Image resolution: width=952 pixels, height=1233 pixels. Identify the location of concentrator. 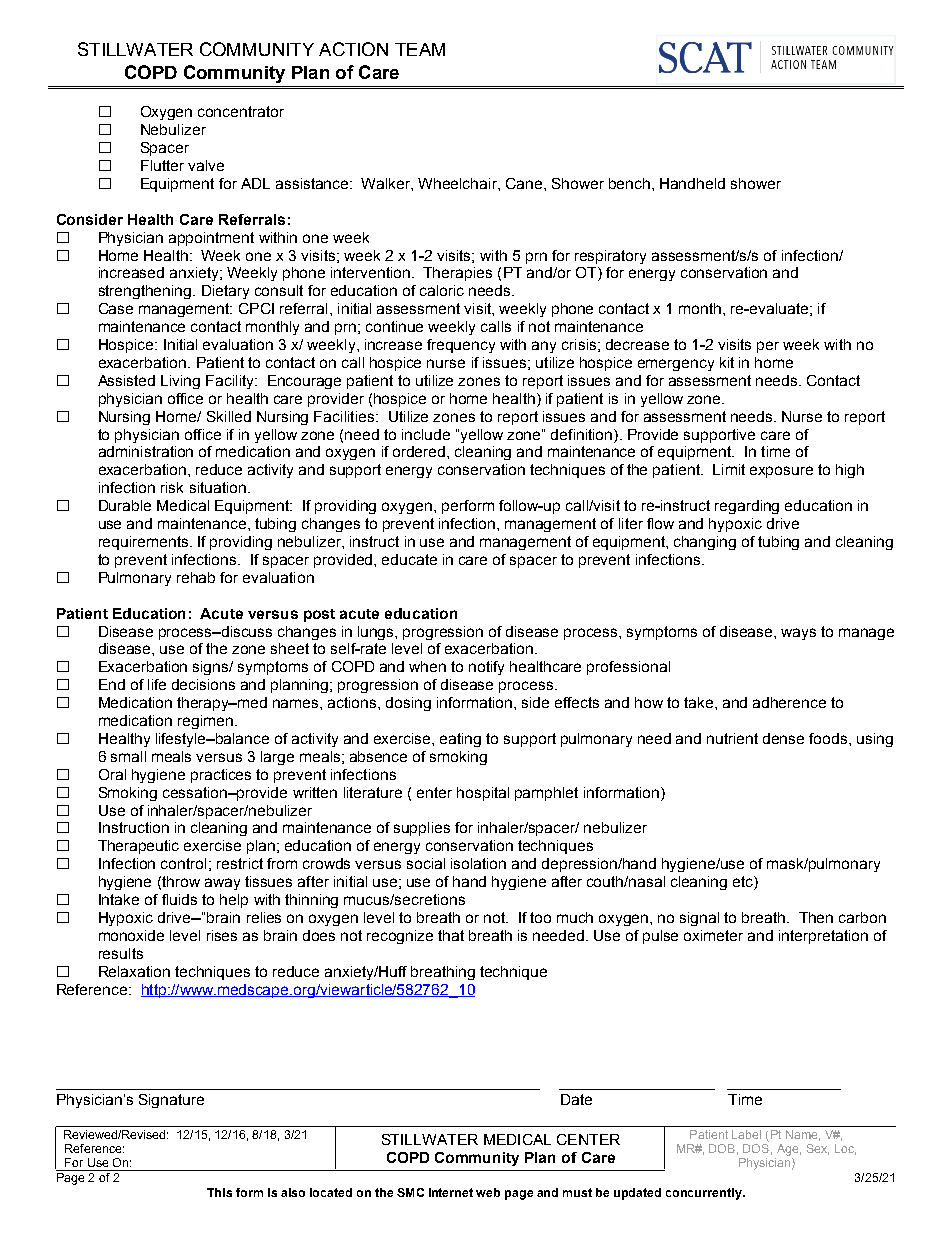
(241, 111).
